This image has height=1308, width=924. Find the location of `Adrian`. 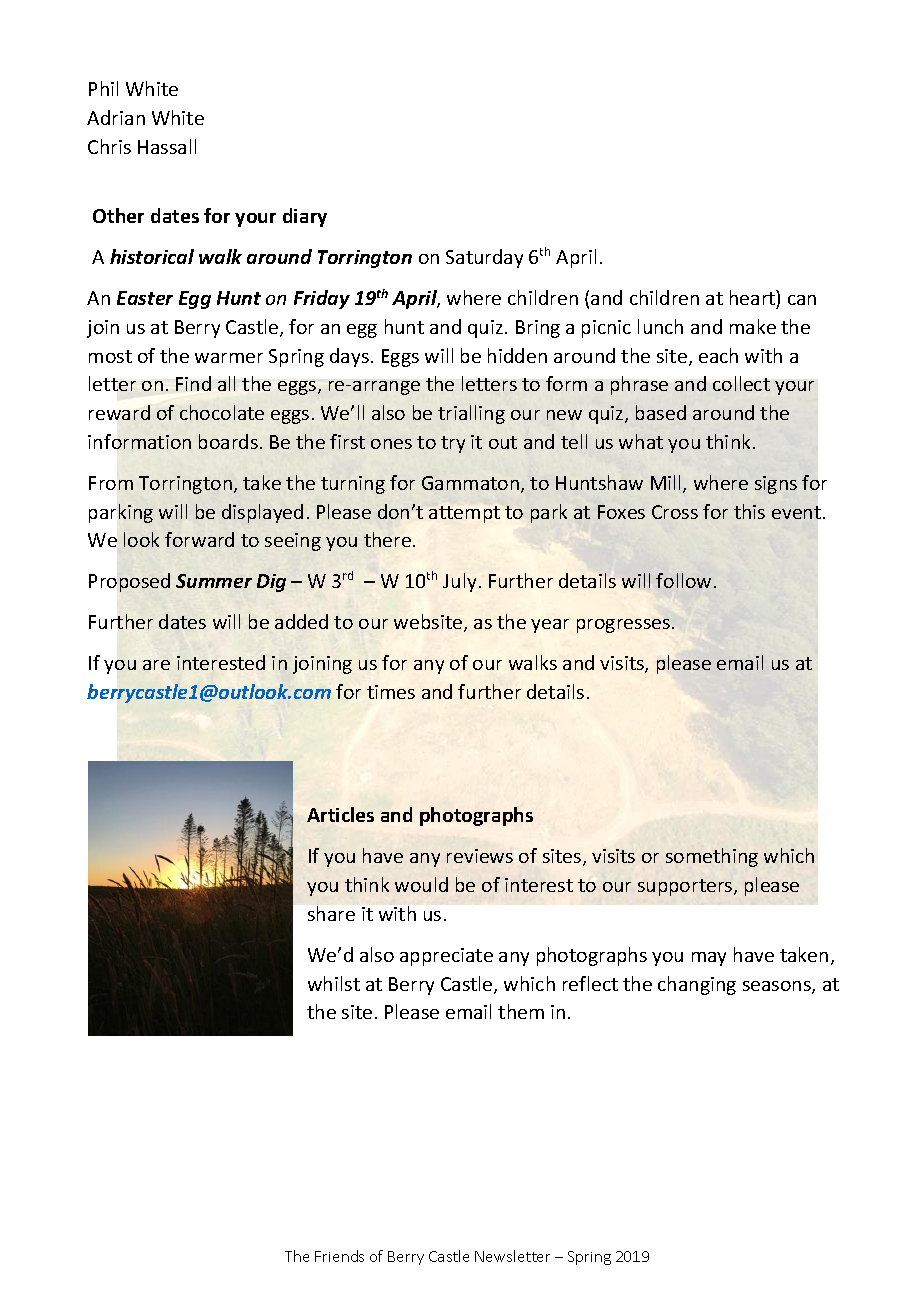

Adrian is located at coordinates (116, 117).
